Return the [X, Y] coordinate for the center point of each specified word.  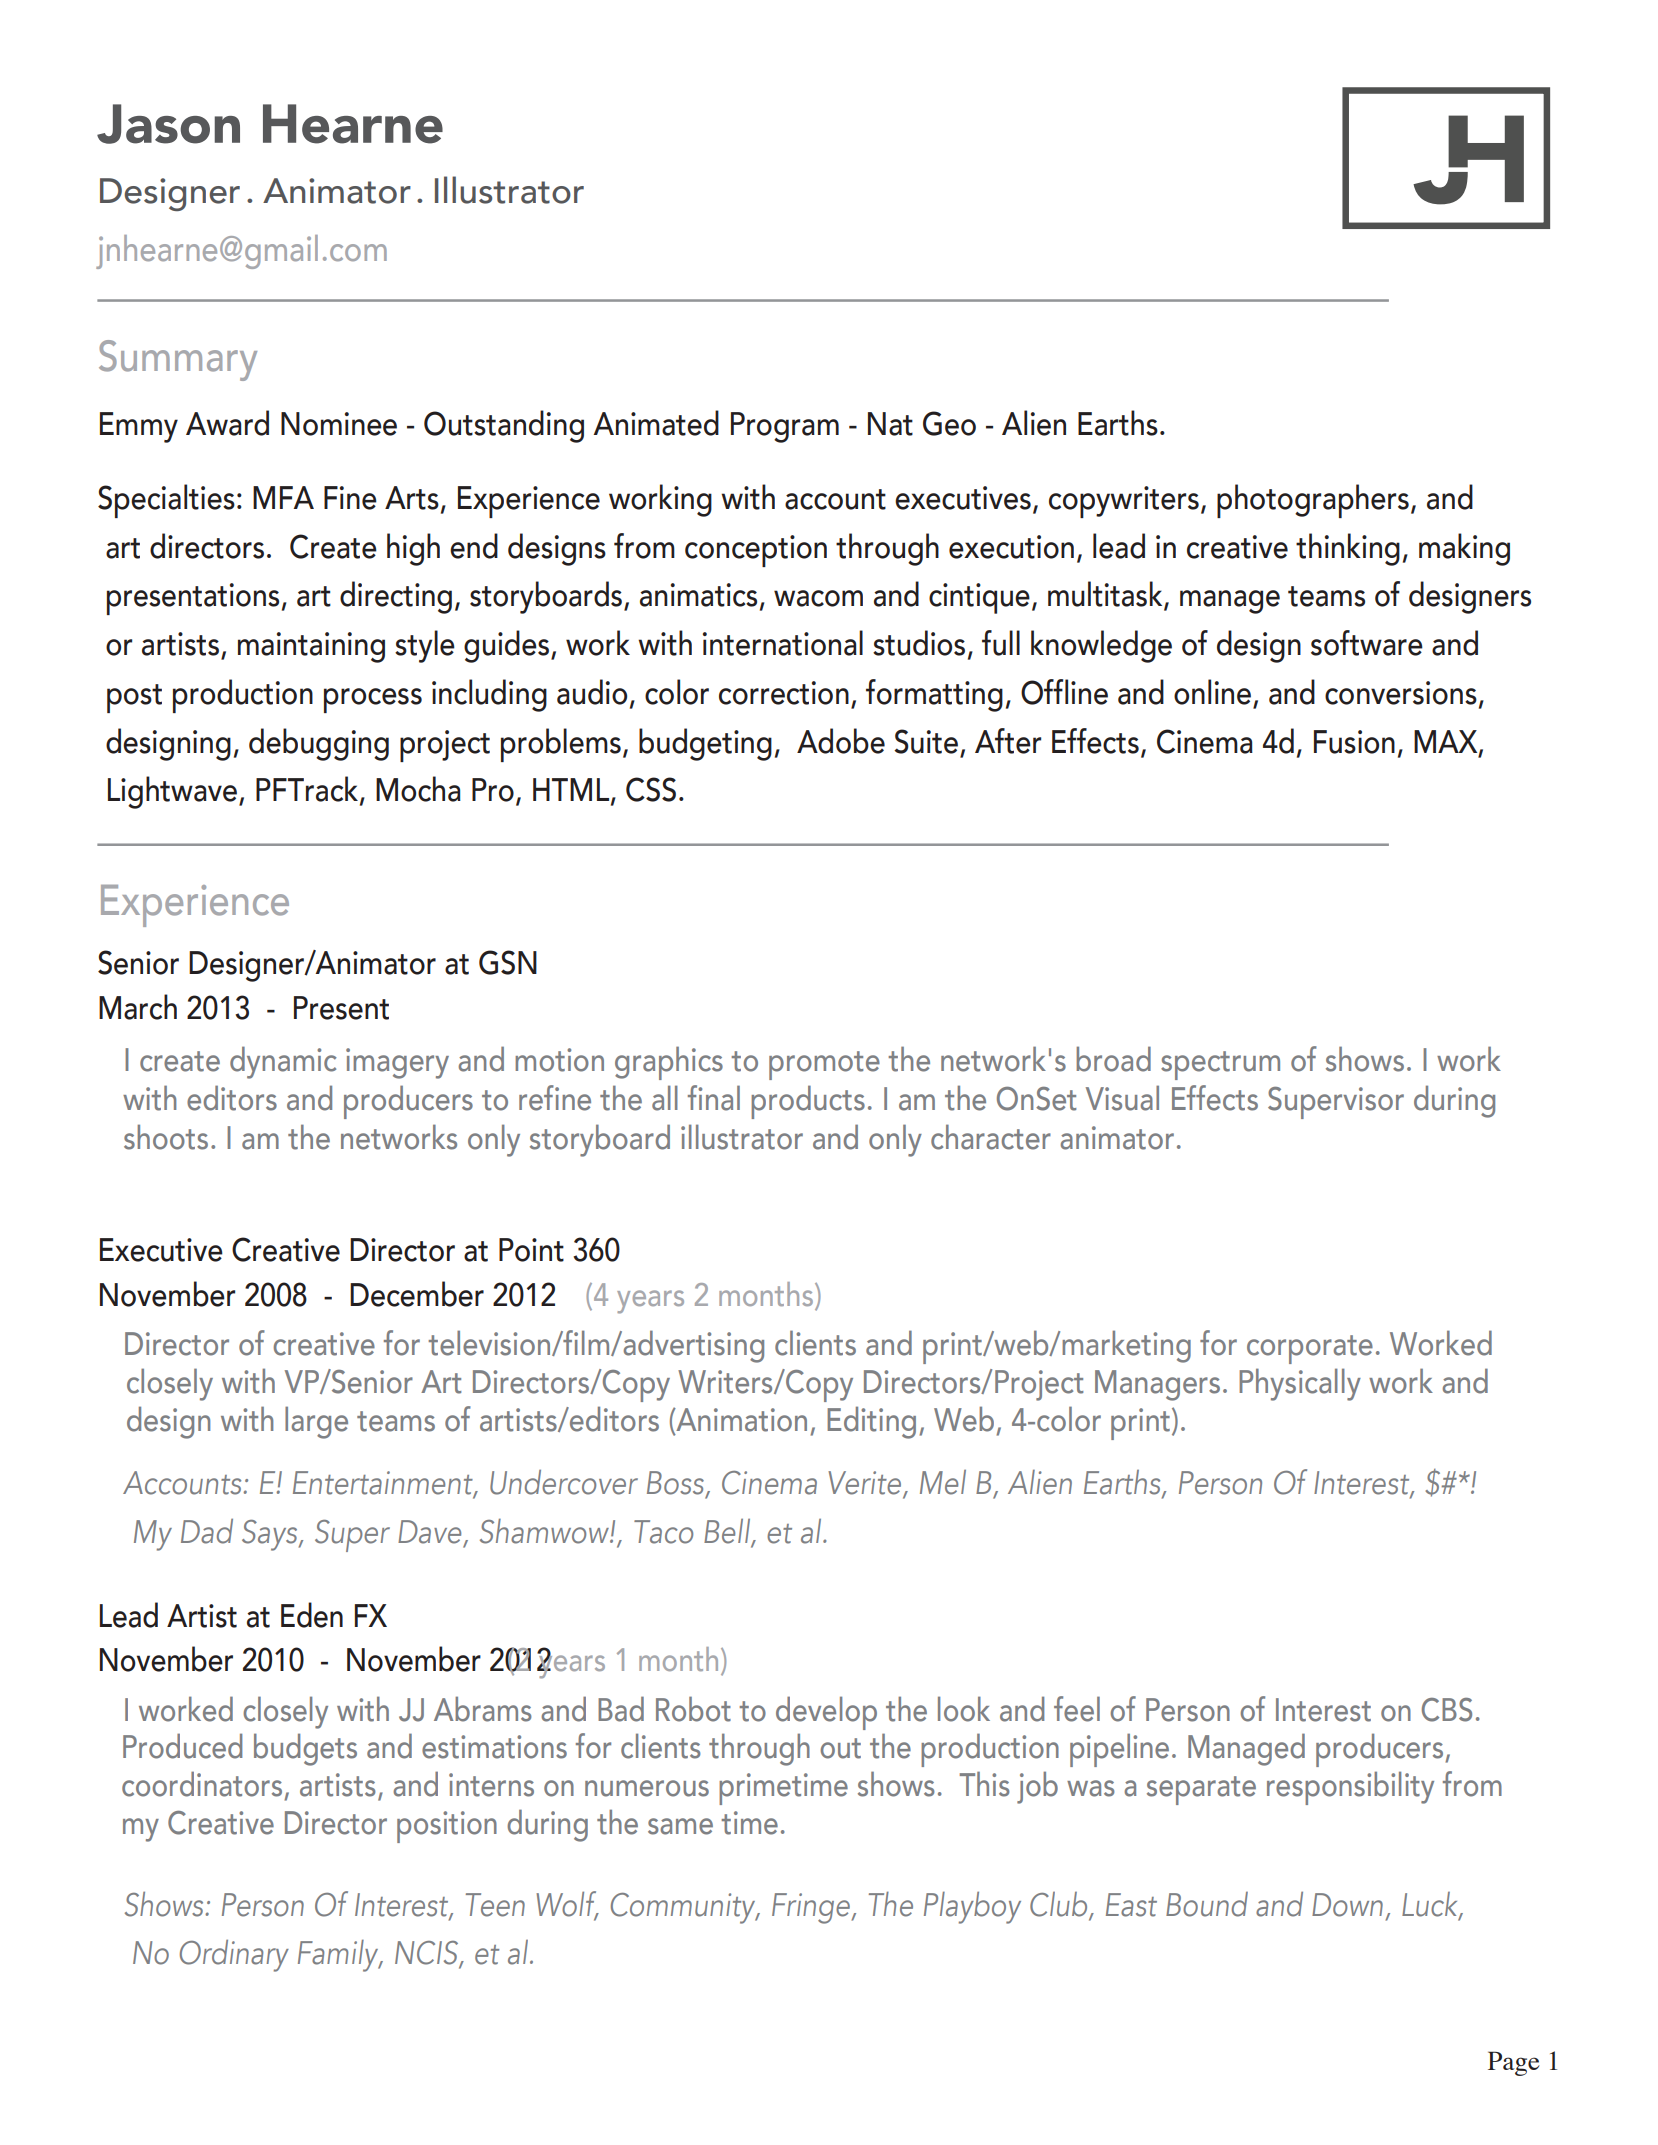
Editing [871, 1422]
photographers [1313, 501]
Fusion [1354, 742]
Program [785, 427]
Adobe [841, 741]
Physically [1300, 1384]
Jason [168, 124]
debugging [319, 744]
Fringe [812, 1908]
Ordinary [234, 1955]
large [316, 1422]
